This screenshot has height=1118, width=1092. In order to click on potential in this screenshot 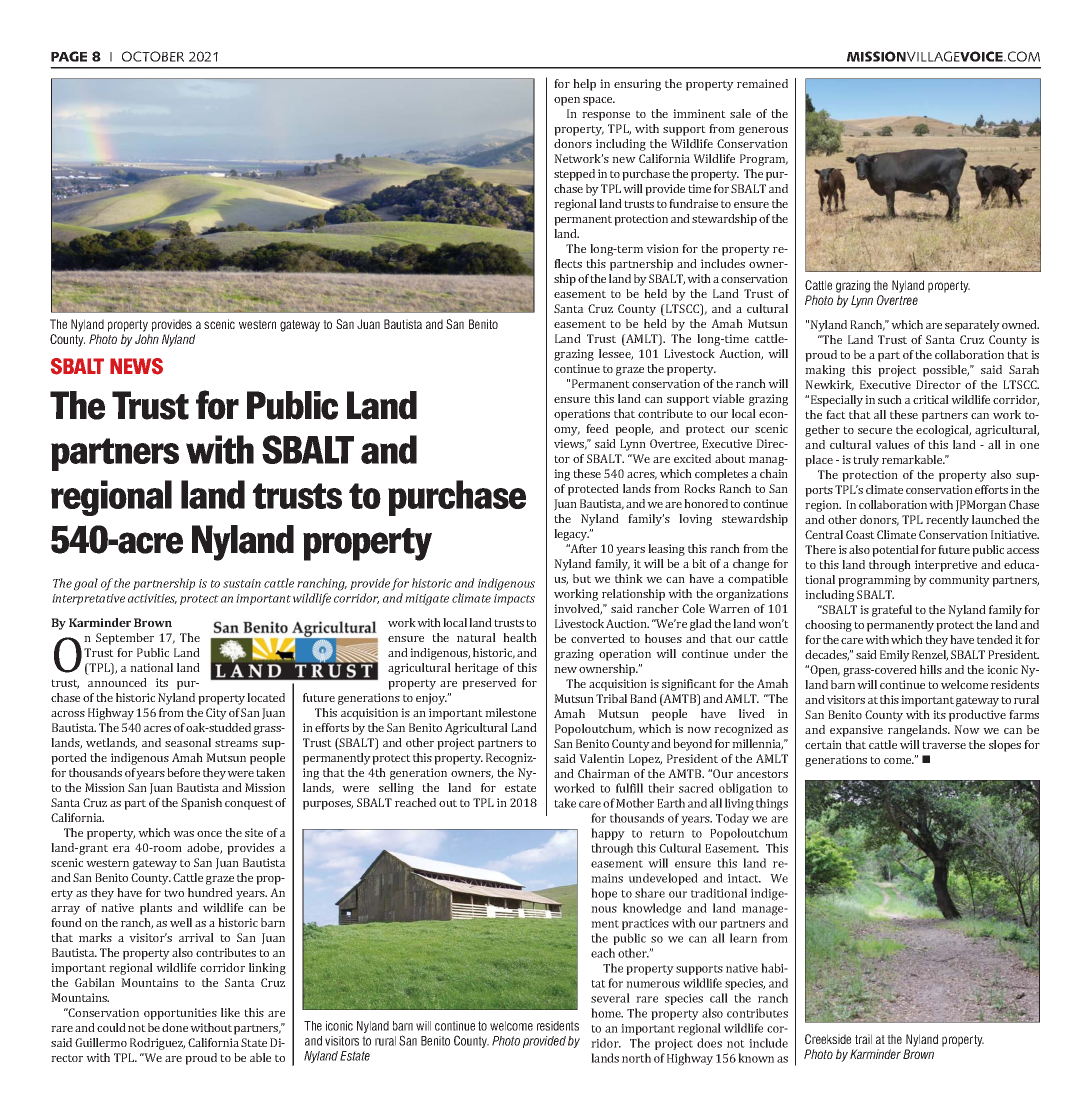, I will do `click(895, 551)`.
